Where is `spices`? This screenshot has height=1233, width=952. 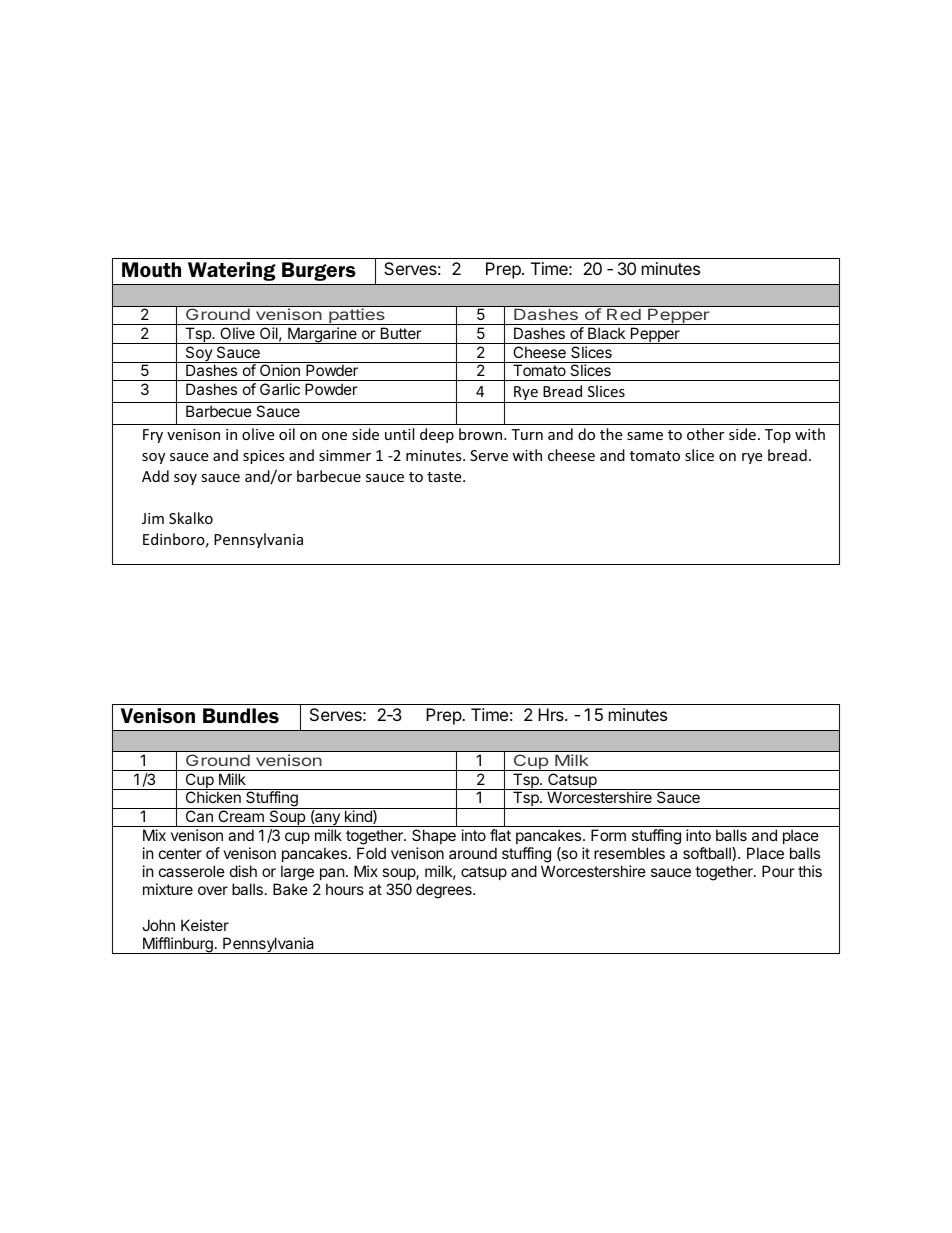 spices is located at coordinates (264, 457).
